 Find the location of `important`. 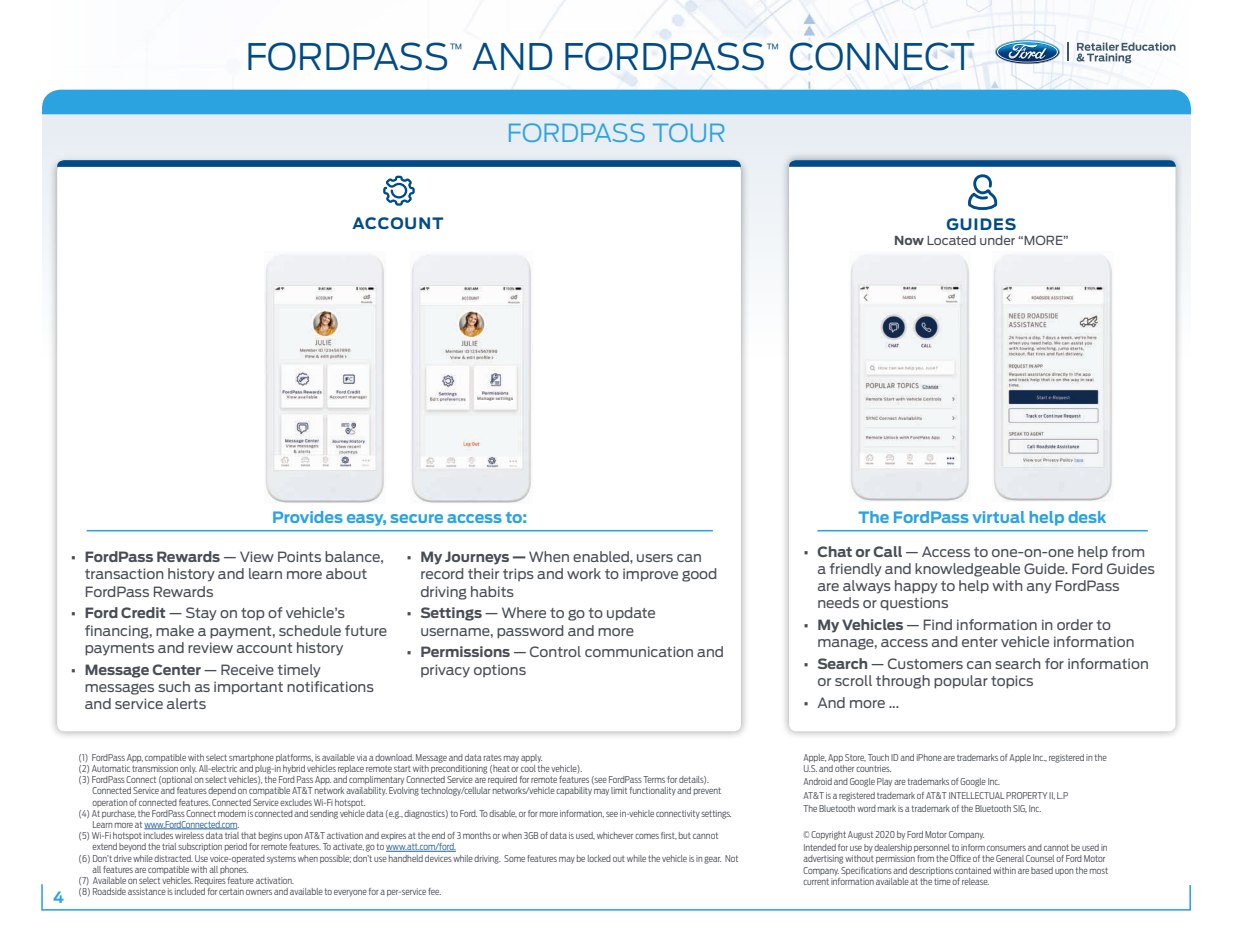

important is located at coordinates (248, 688).
